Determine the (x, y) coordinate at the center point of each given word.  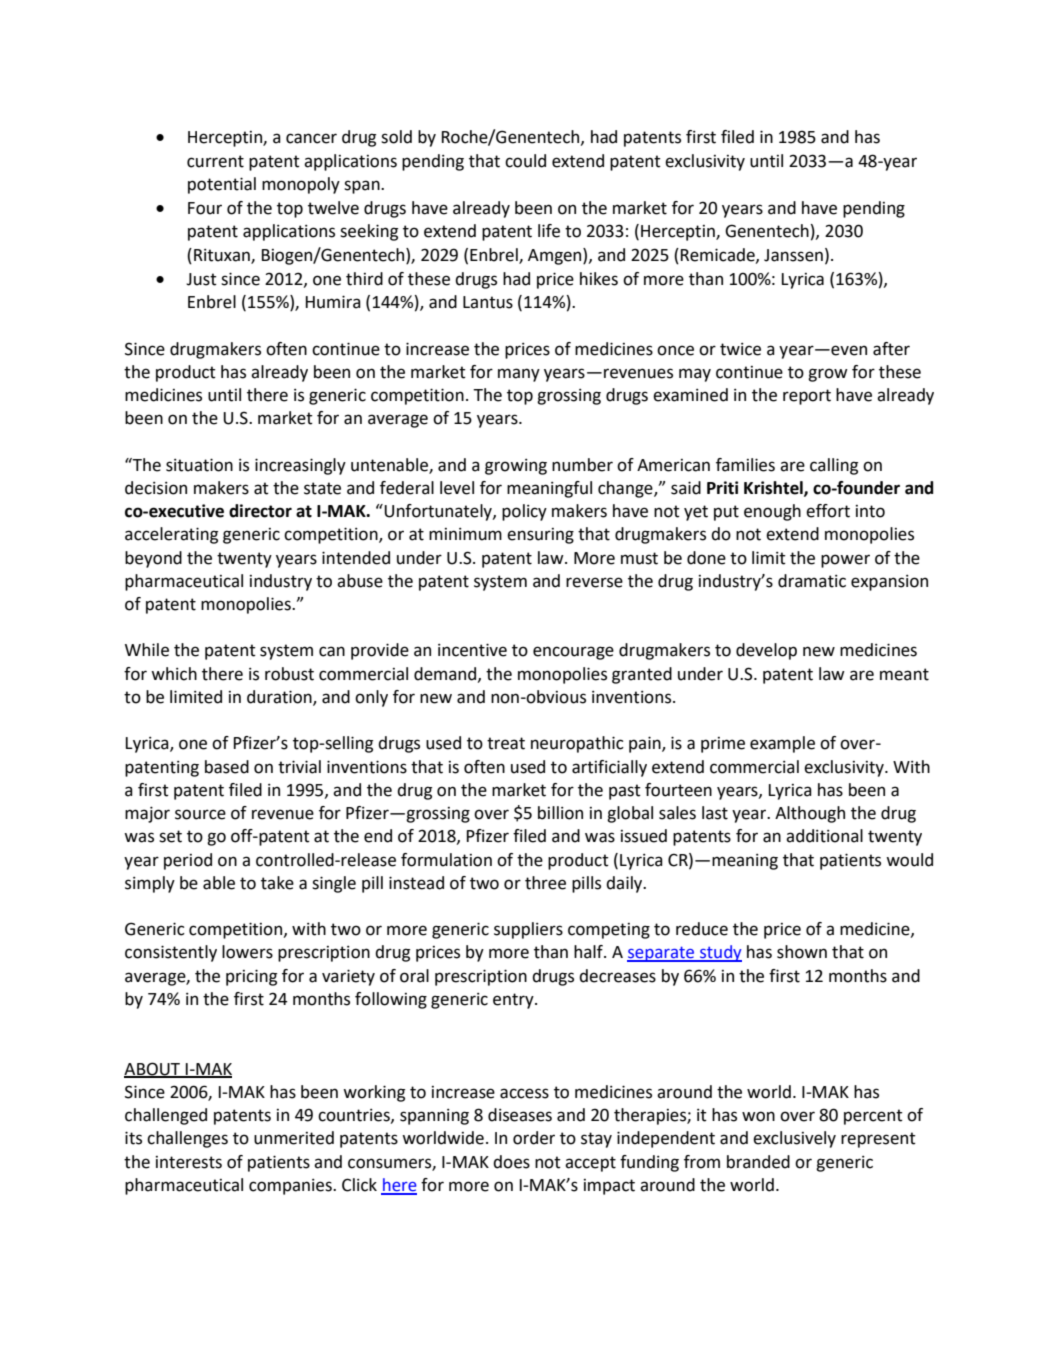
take (277, 883)
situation (199, 465)
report (807, 397)
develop (766, 651)
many (519, 375)
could (525, 161)
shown (802, 952)
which (174, 674)
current (215, 161)
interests (189, 1162)
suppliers (528, 930)
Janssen (793, 255)
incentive (472, 650)
